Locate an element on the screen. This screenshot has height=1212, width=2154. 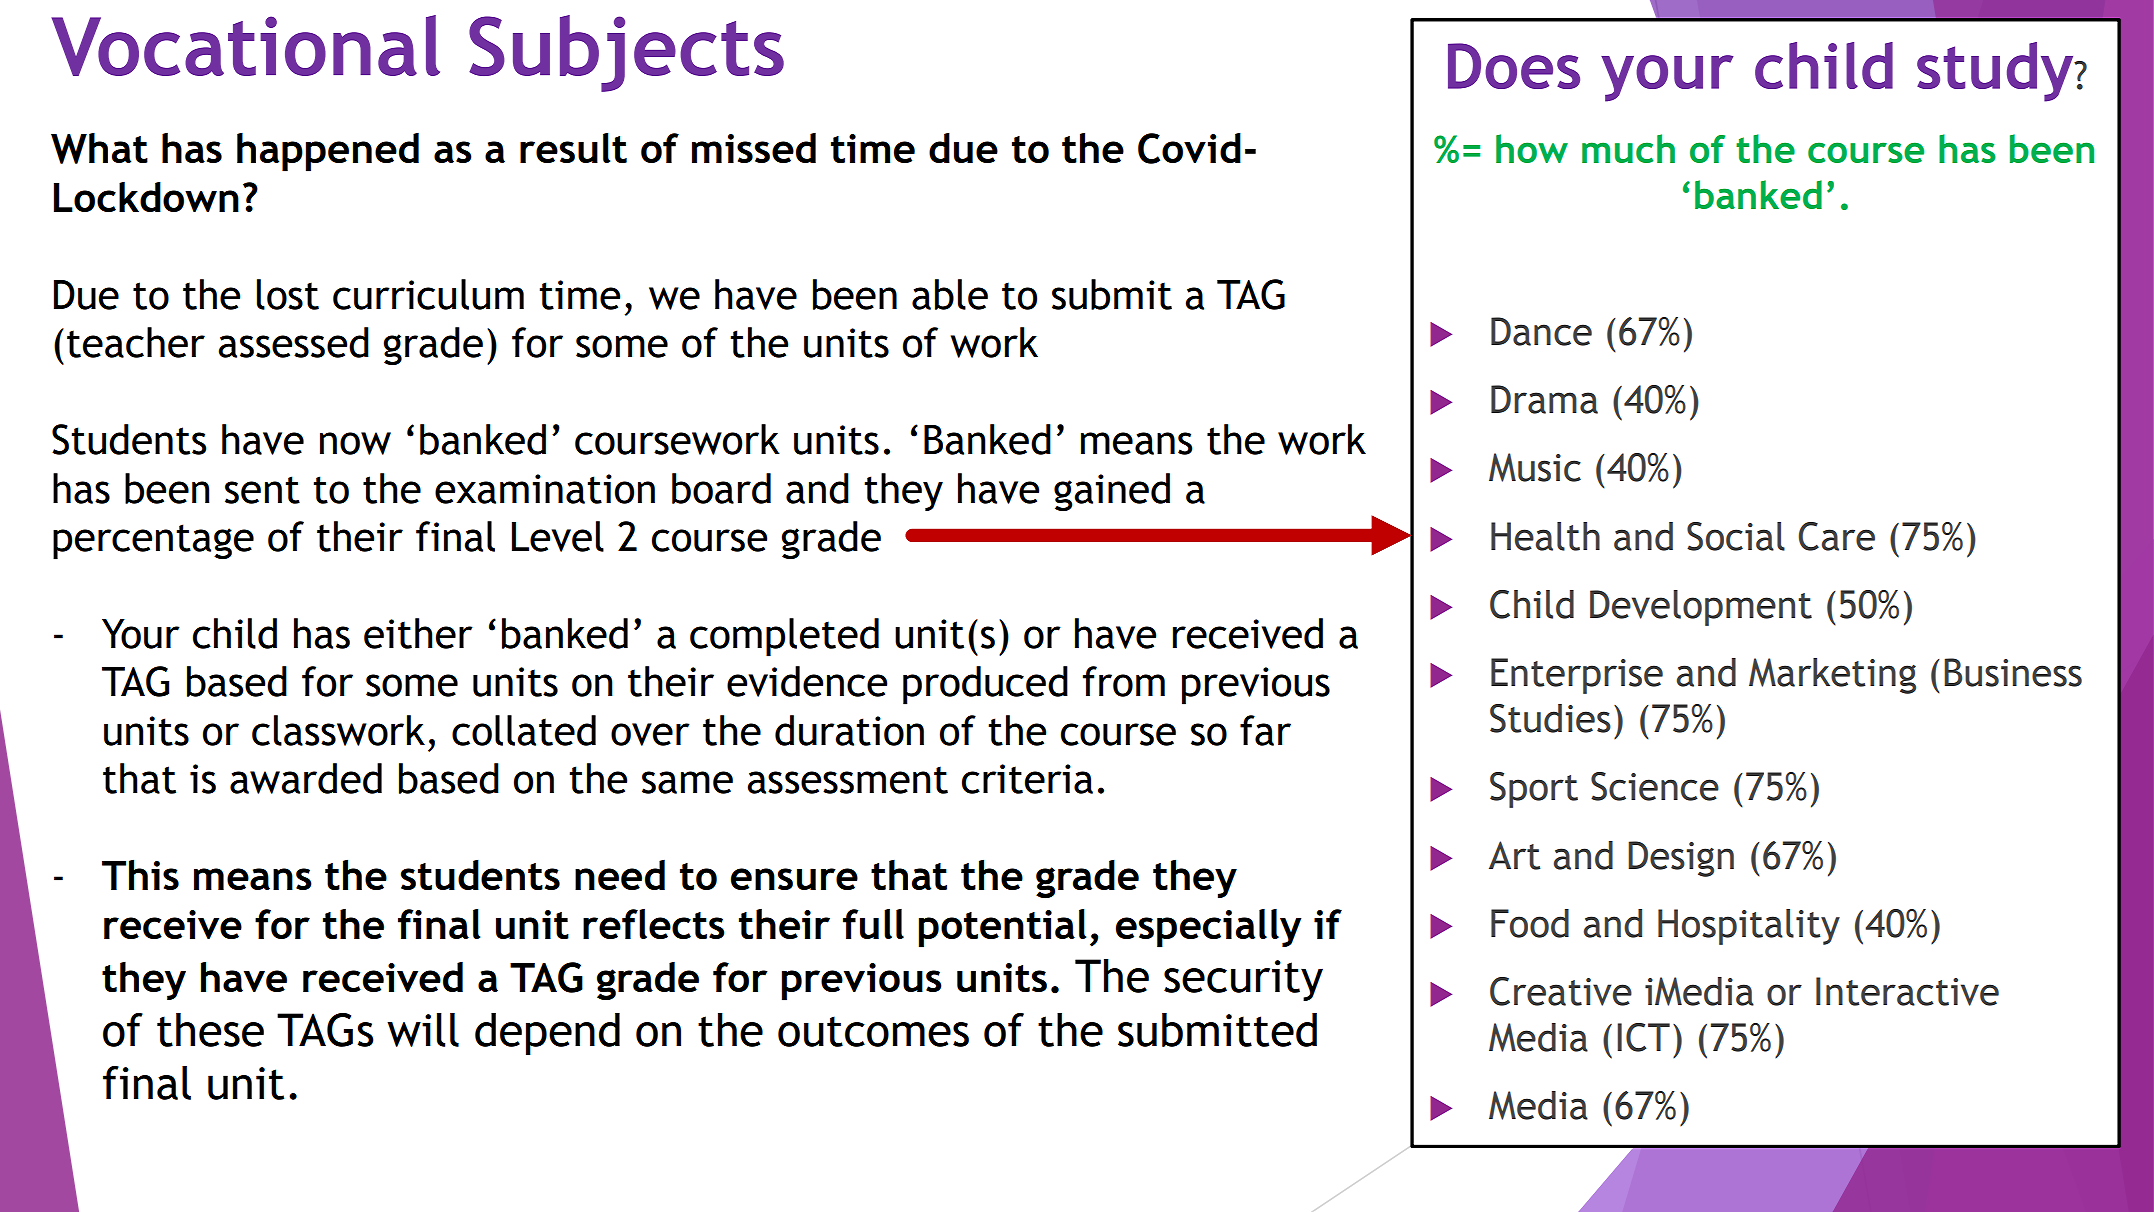
study is located at coordinates (1996, 72).
